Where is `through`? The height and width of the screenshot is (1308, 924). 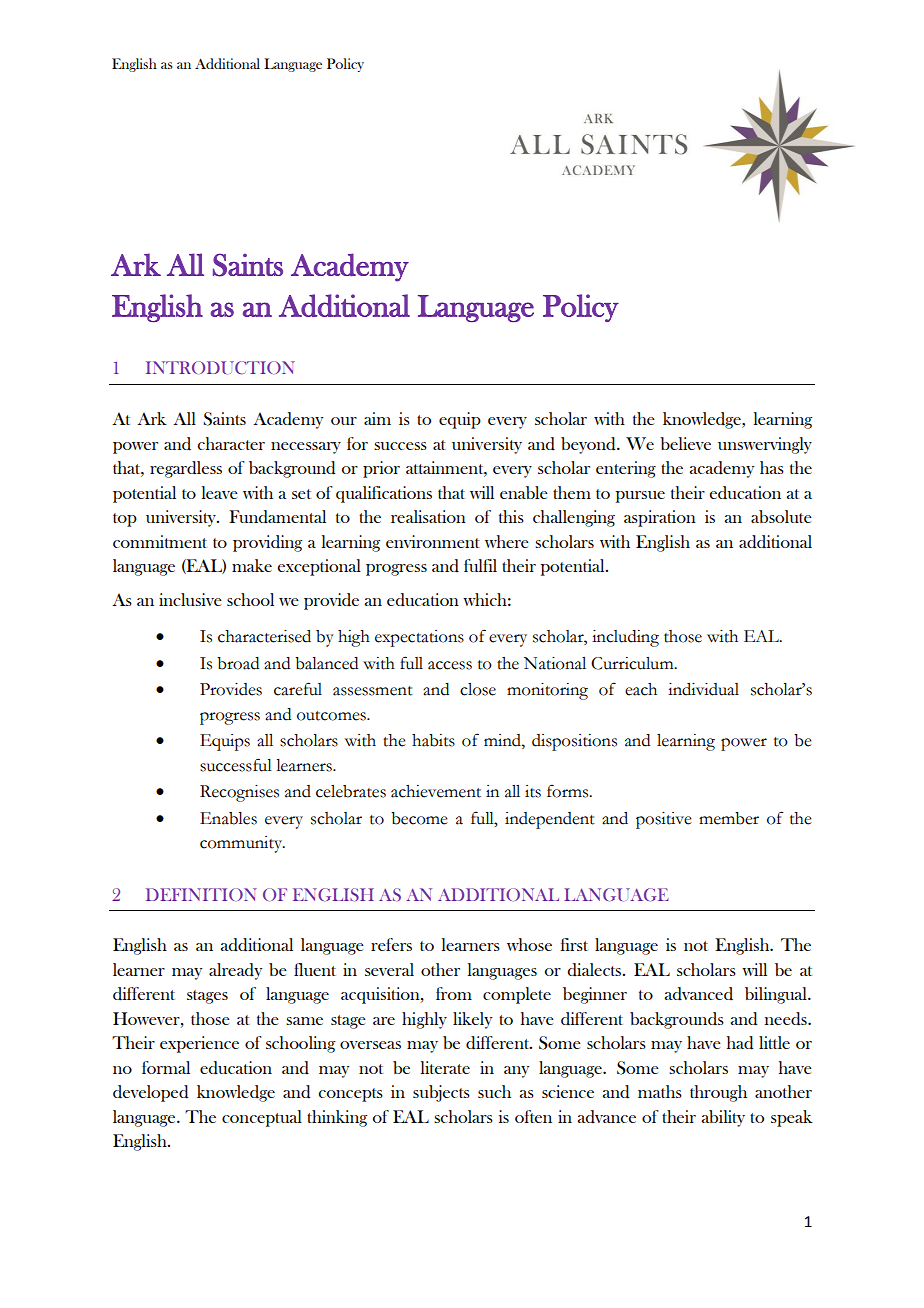 through is located at coordinates (718, 1093).
